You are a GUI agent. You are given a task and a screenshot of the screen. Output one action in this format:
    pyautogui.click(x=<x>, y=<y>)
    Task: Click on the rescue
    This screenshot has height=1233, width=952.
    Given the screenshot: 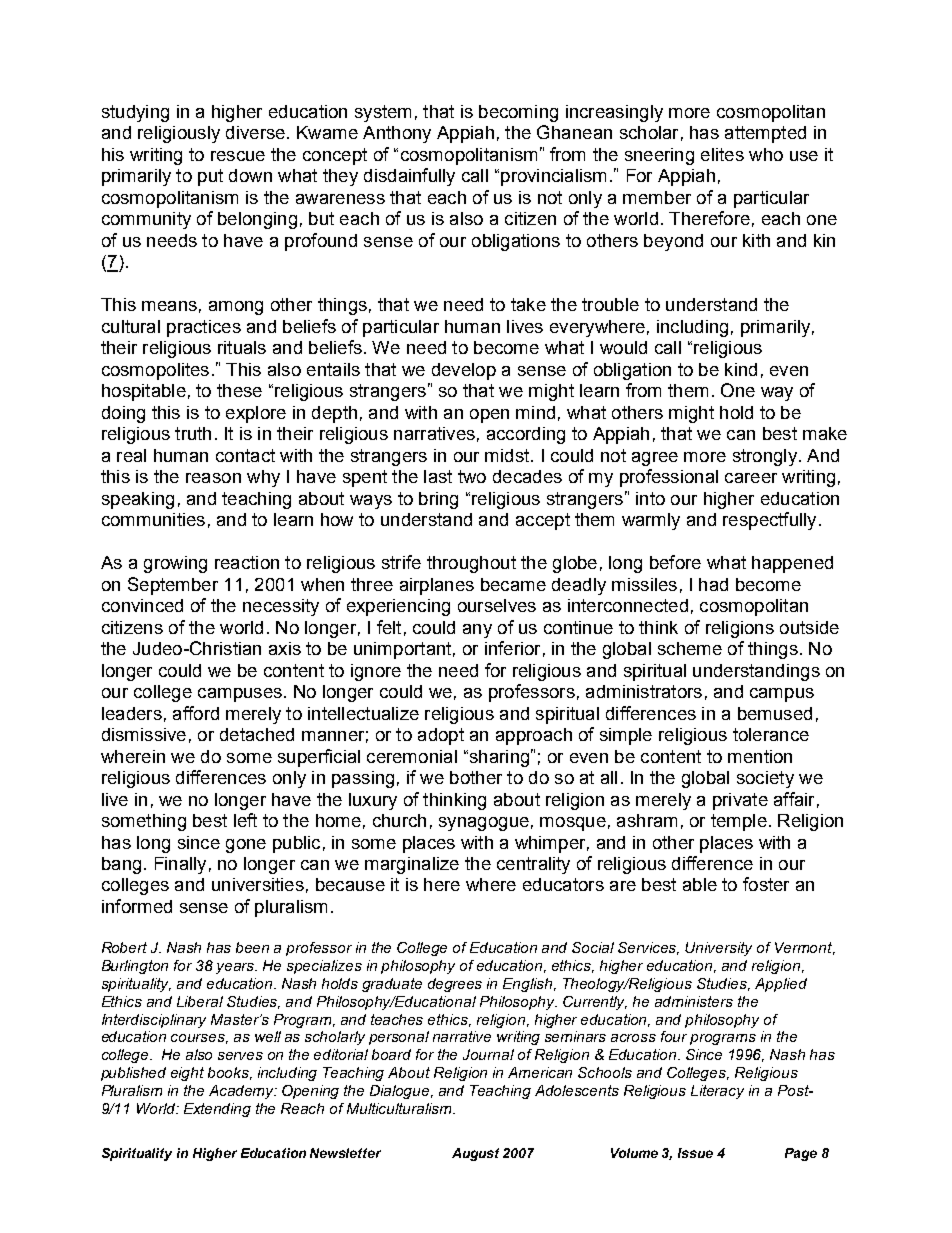 What is the action you would take?
    pyautogui.click(x=238, y=156)
